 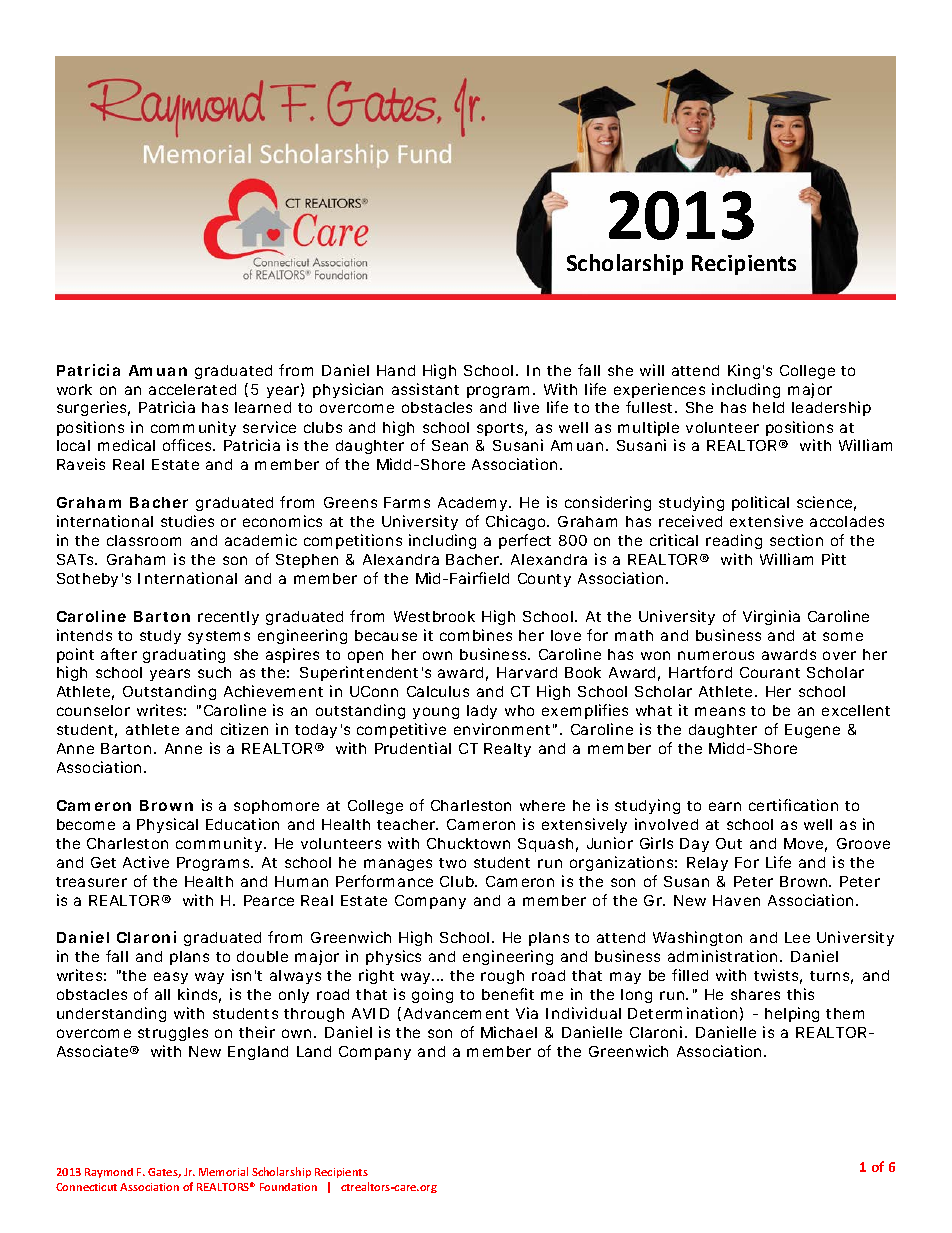 What do you see at coordinates (192, 389) in the document?
I see `accelerated` at bounding box center [192, 389].
